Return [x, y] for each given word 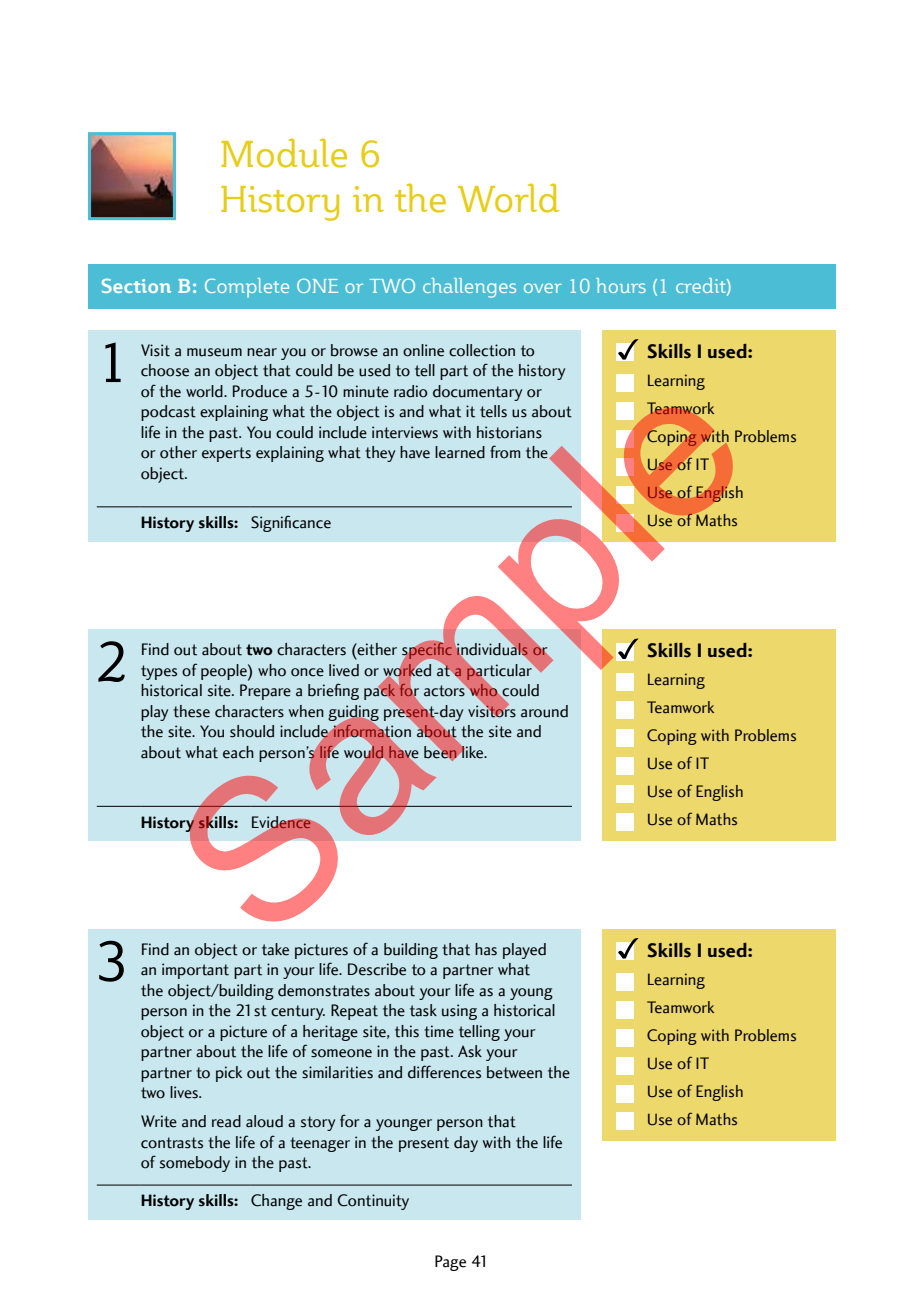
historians [509, 432]
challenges [469, 288]
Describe [377, 969]
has [486, 949]
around [544, 711]
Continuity [373, 1202]
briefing [333, 691]
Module [284, 153]
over [543, 288]
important [195, 971]
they [380, 454]
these [191, 711]
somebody [195, 1164]
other [178, 452]
